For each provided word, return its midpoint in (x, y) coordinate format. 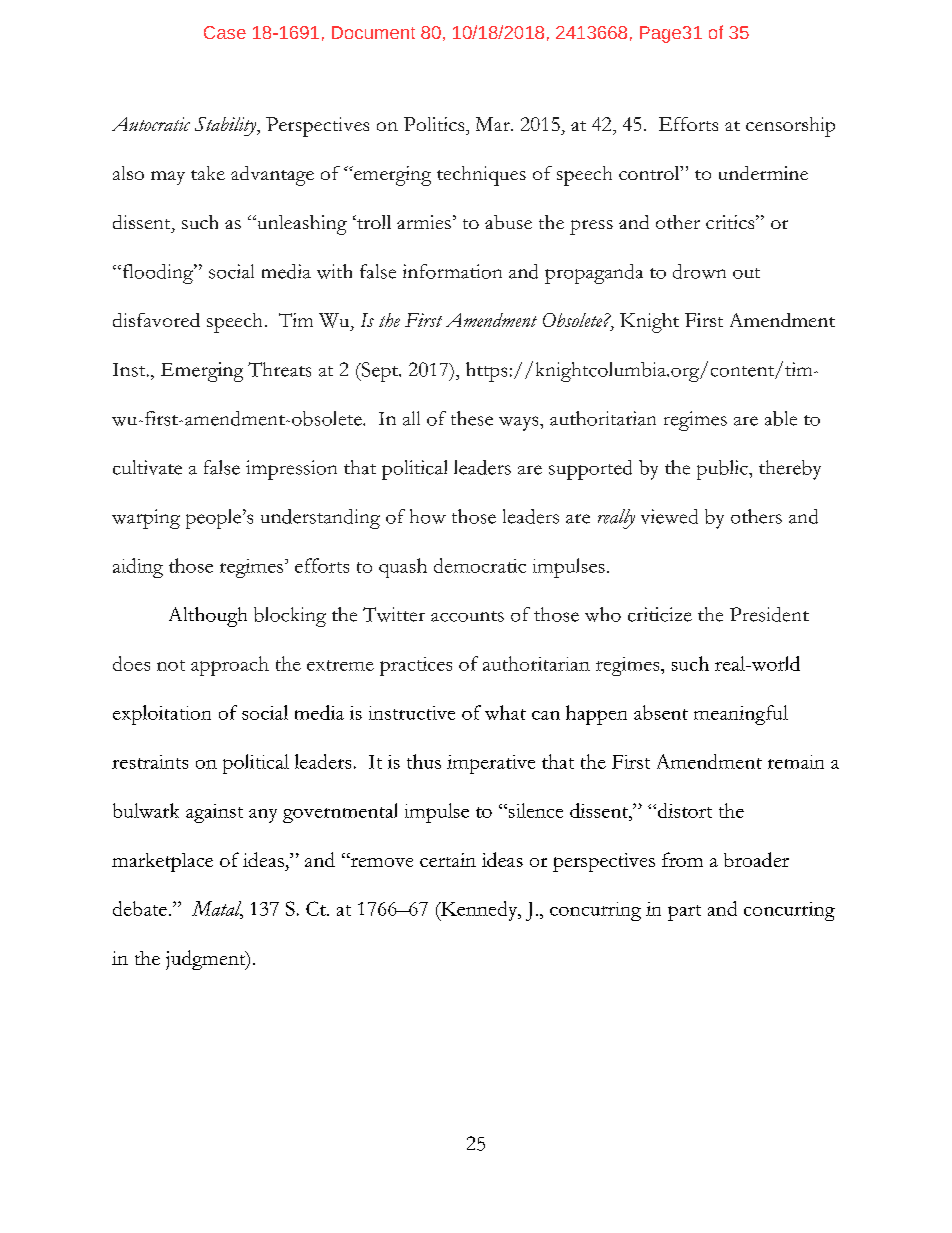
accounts (467, 616)
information (452, 271)
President (769, 614)
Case (225, 32)
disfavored (156, 320)
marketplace (162, 862)
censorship (790, 127)
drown (699, 271)
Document (373, 32)
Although (208, 617)
